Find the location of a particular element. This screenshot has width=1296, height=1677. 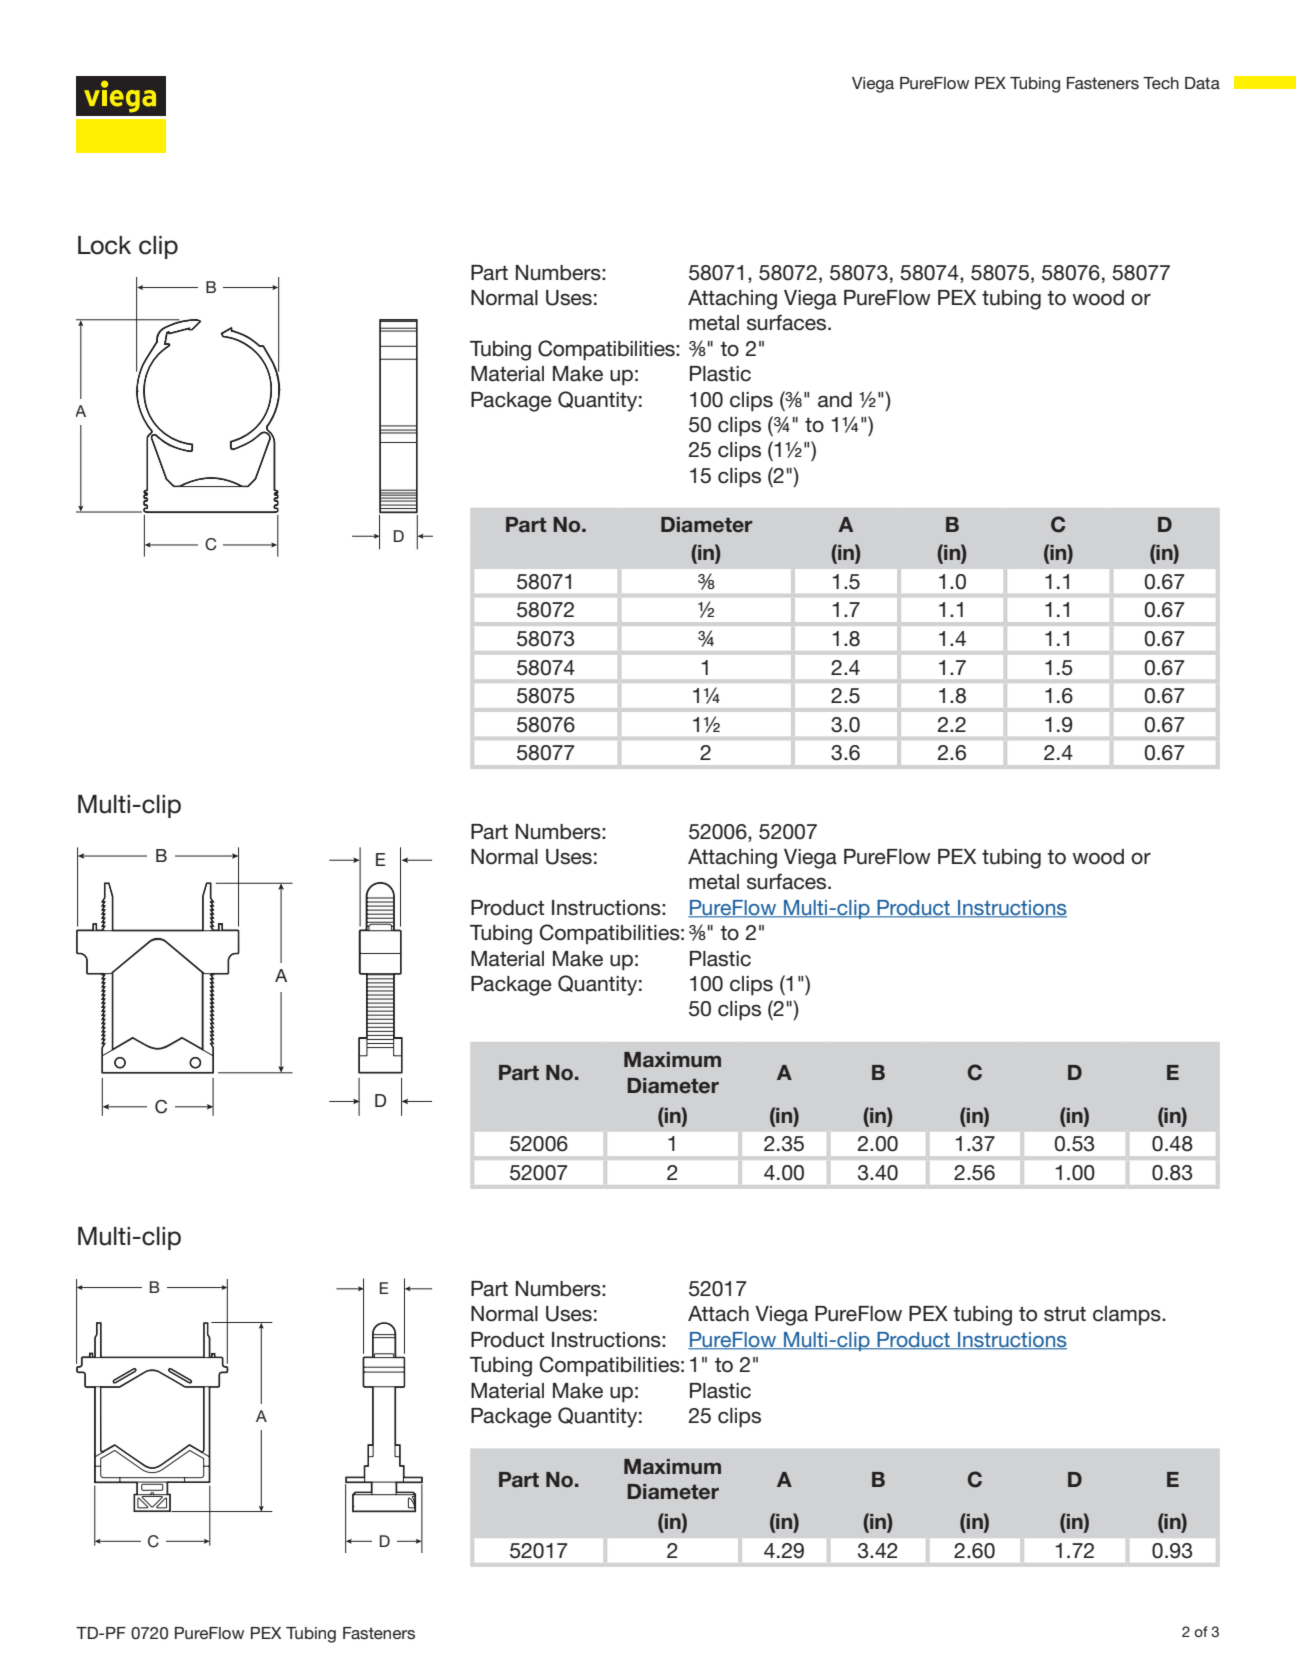

strut is located at coordinates (1065, 1314).
